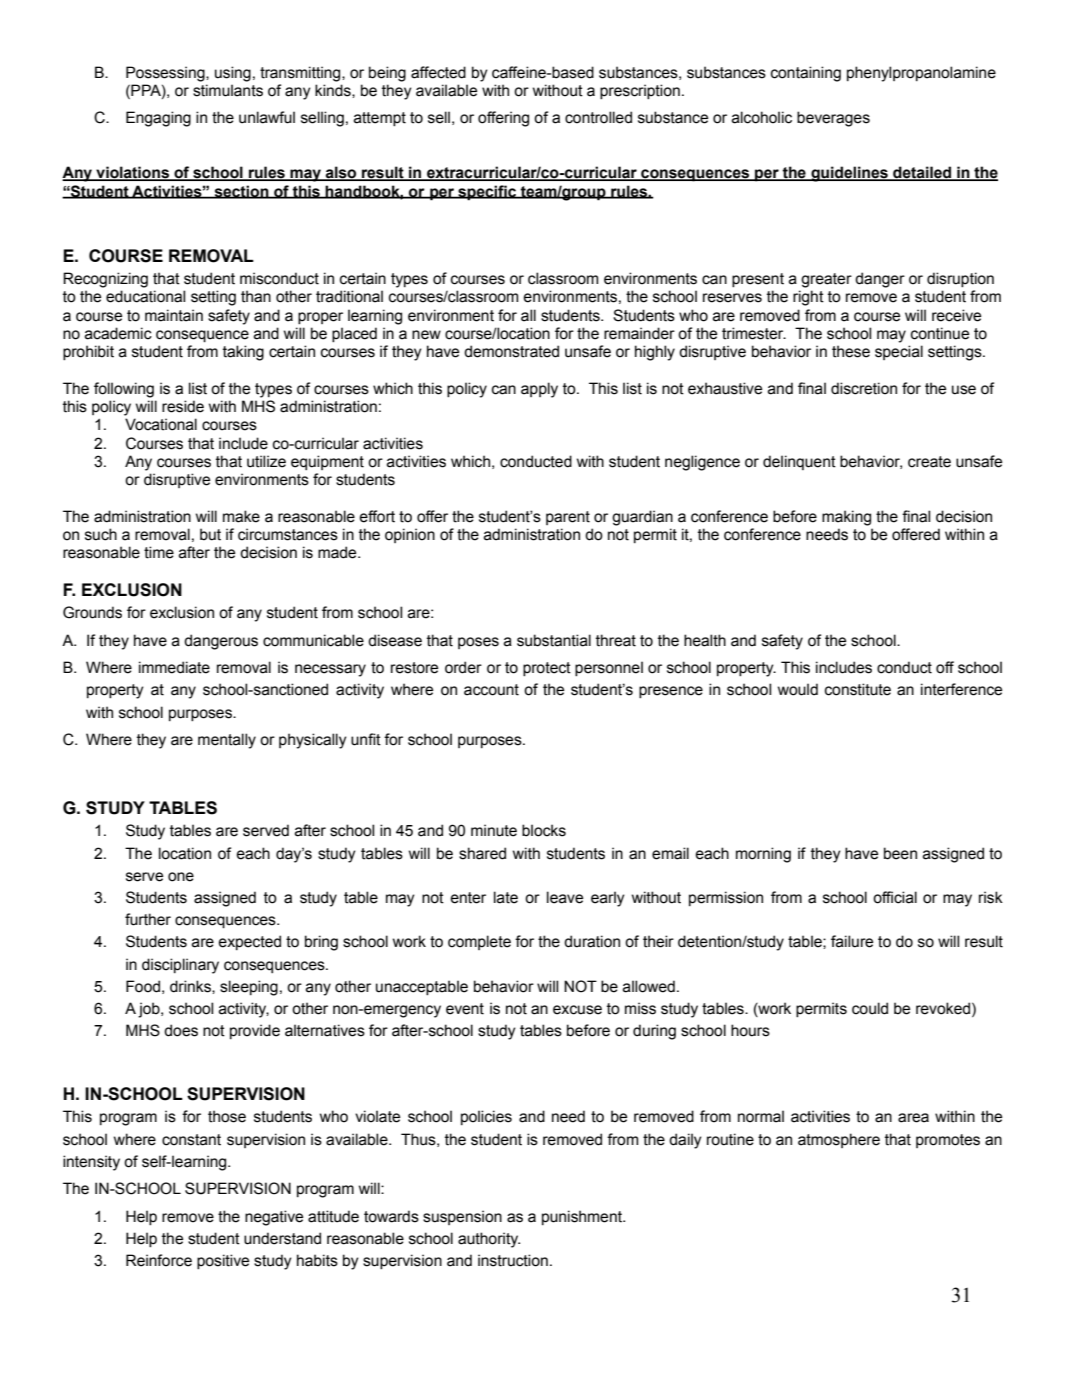 Image resolution: width=1066 pixels, height=1379 pixels. What do you see at coordinates (223, 1261) in the screenshot?
I see `positive` at bounding box center [223, 1261].
